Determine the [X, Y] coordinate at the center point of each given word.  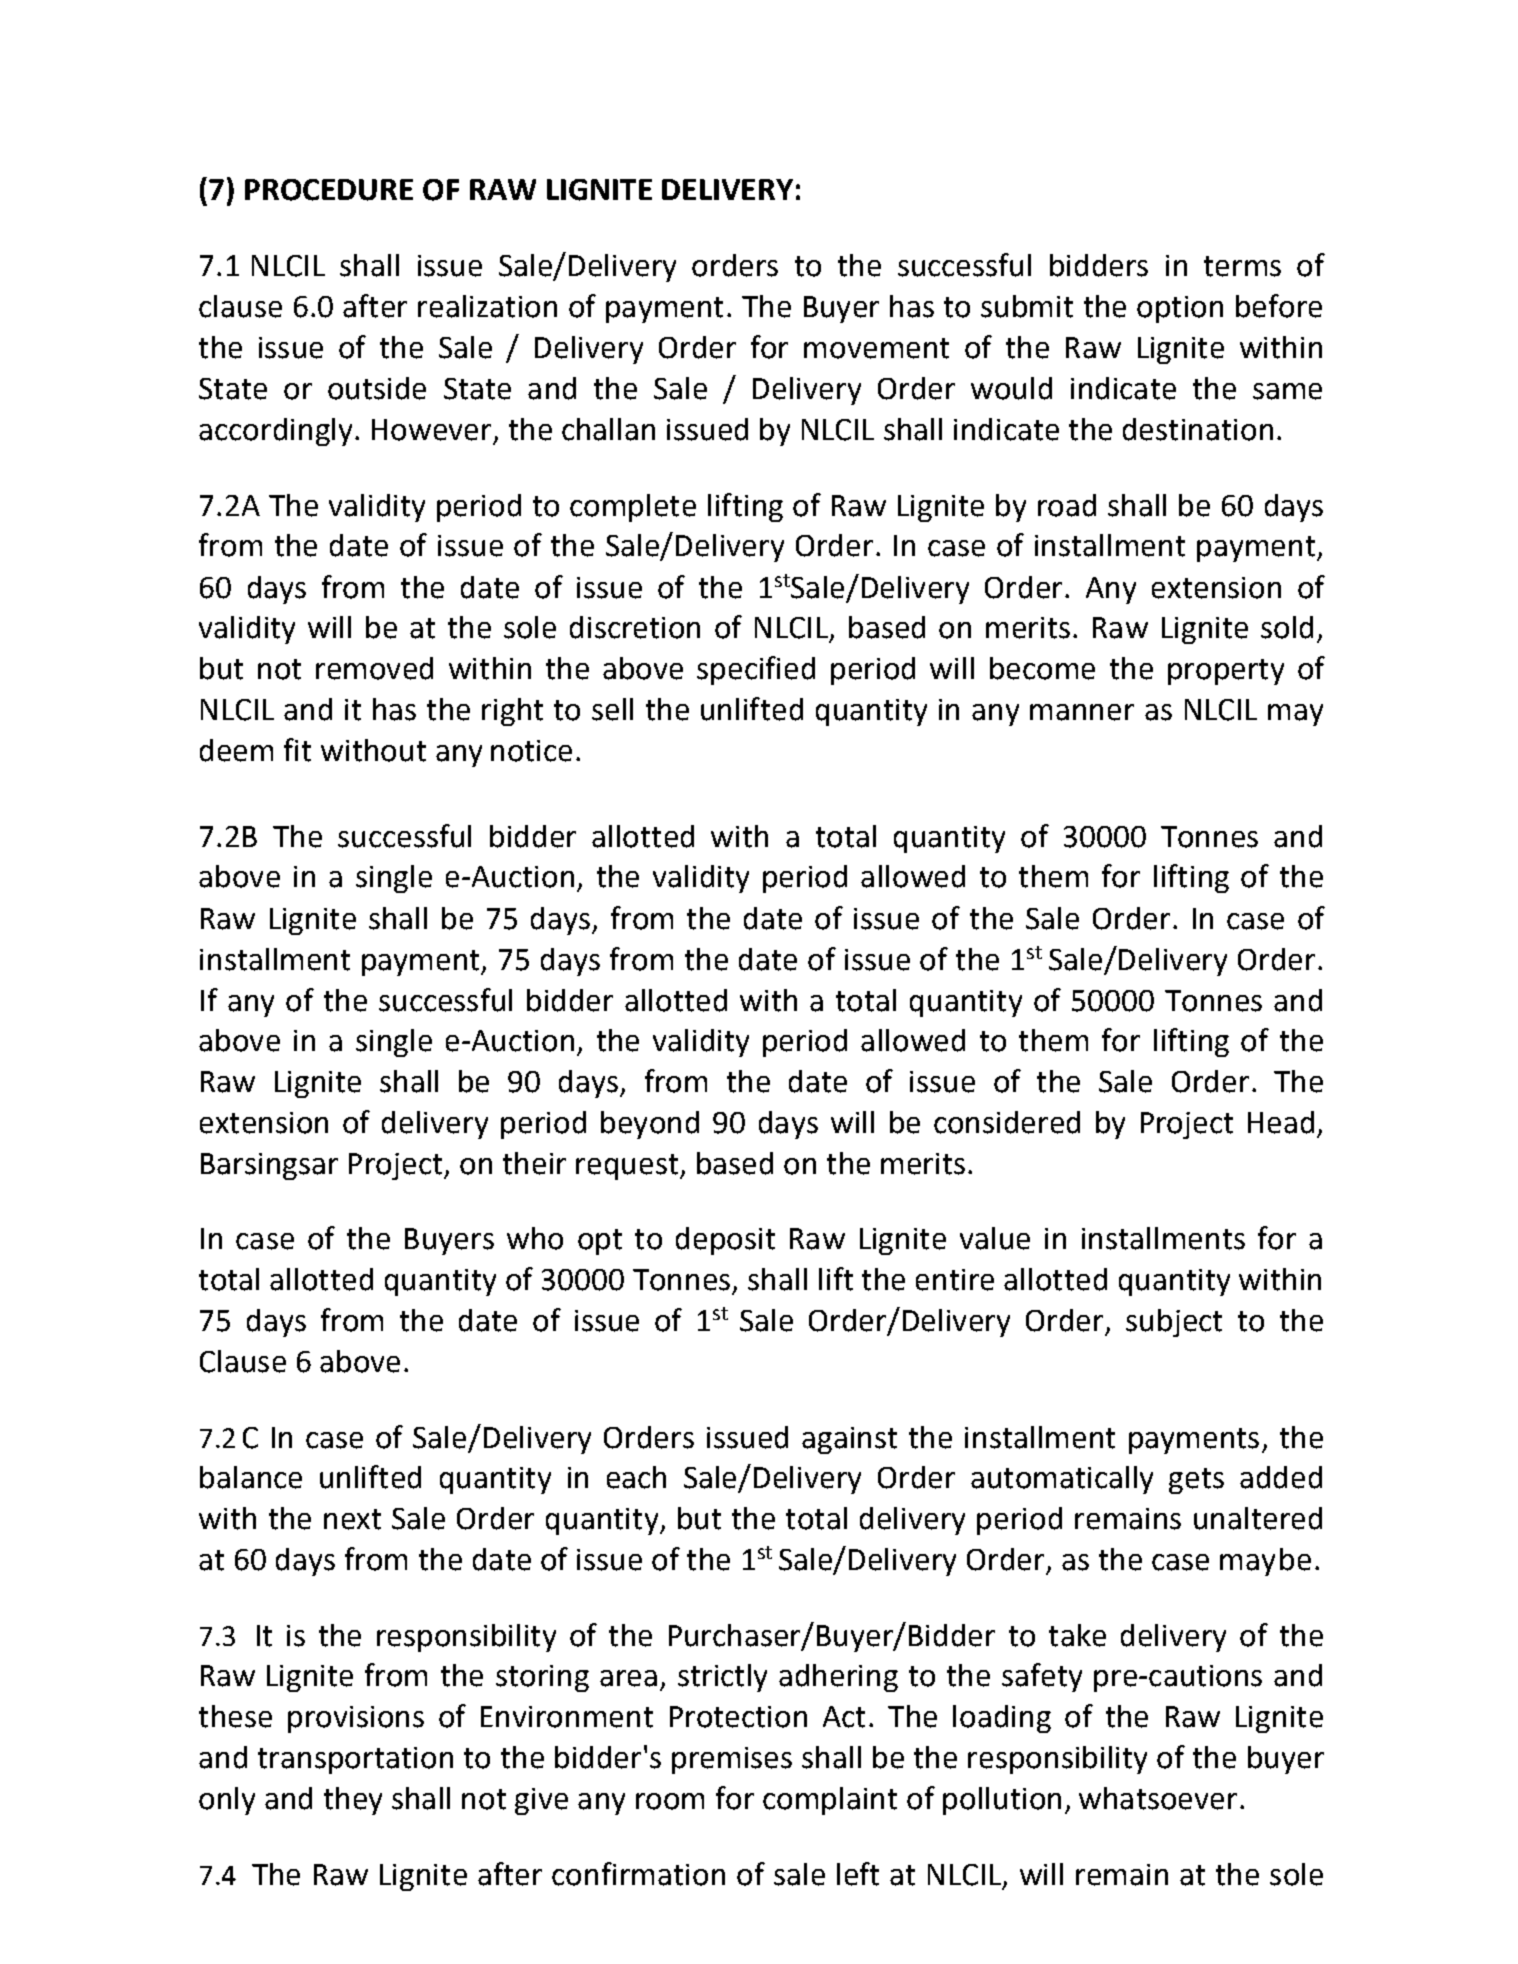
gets [1196, 1481]
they [353, 1801]
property [1226, 672]
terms [1242, 266]
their [534, 1163]
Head [1281, 1122]
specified [756, 670]
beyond [650, 1125]
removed [374, 668]
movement [876, 348]
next [352, 1519]
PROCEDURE [329, 190]
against [849, 1440]
